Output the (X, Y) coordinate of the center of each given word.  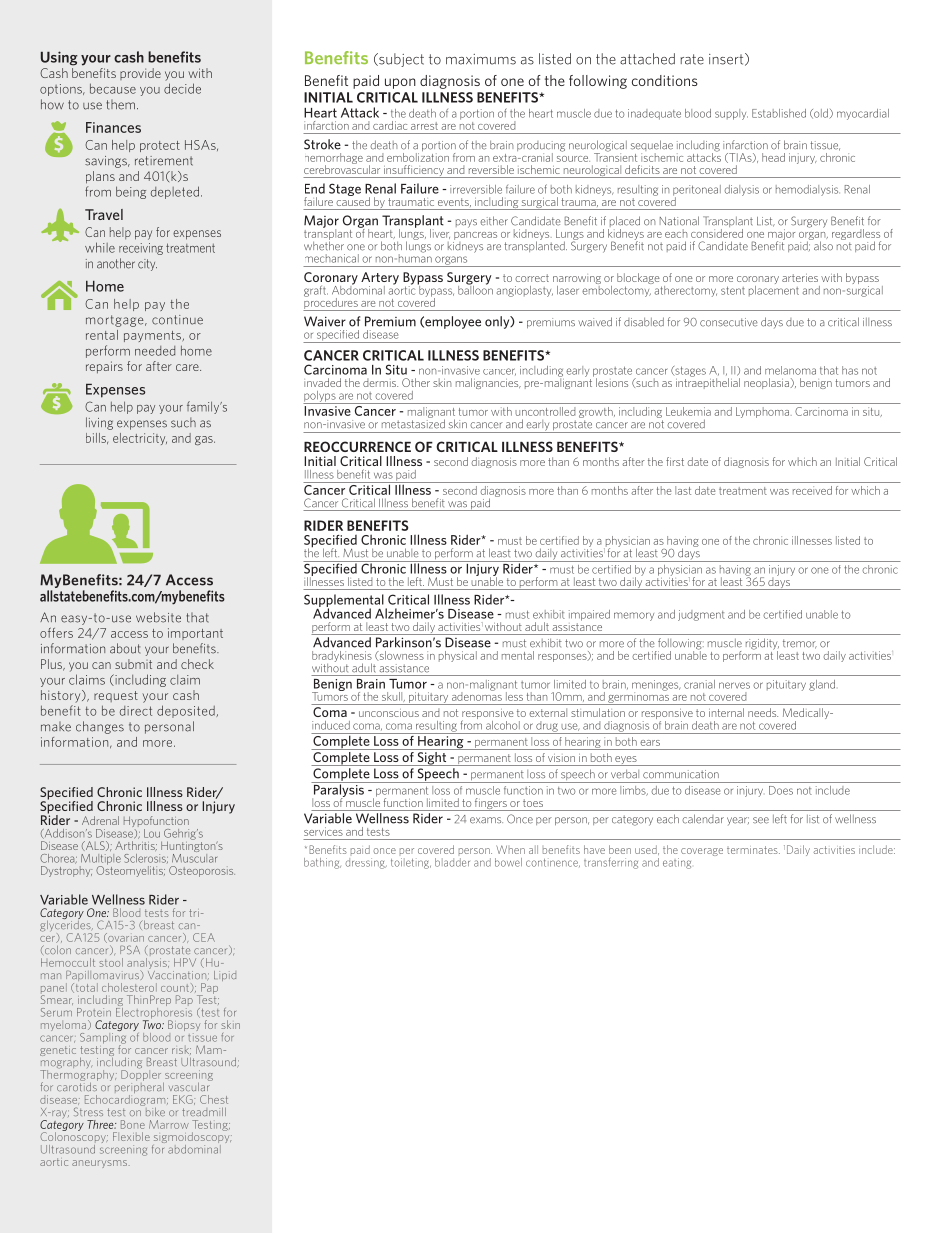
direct (136, 711)
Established (779, 113)
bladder (452, 862)
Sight (432, 757)
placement (774, 289)
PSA (130, 949)
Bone (133, 1124)
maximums (481, 59)
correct (532, 278)
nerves (734, 685)
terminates (753, 850)
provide (140, 74)
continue (177, 320)
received (812, 490)
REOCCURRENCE (357, 446)
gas (205, 440)
